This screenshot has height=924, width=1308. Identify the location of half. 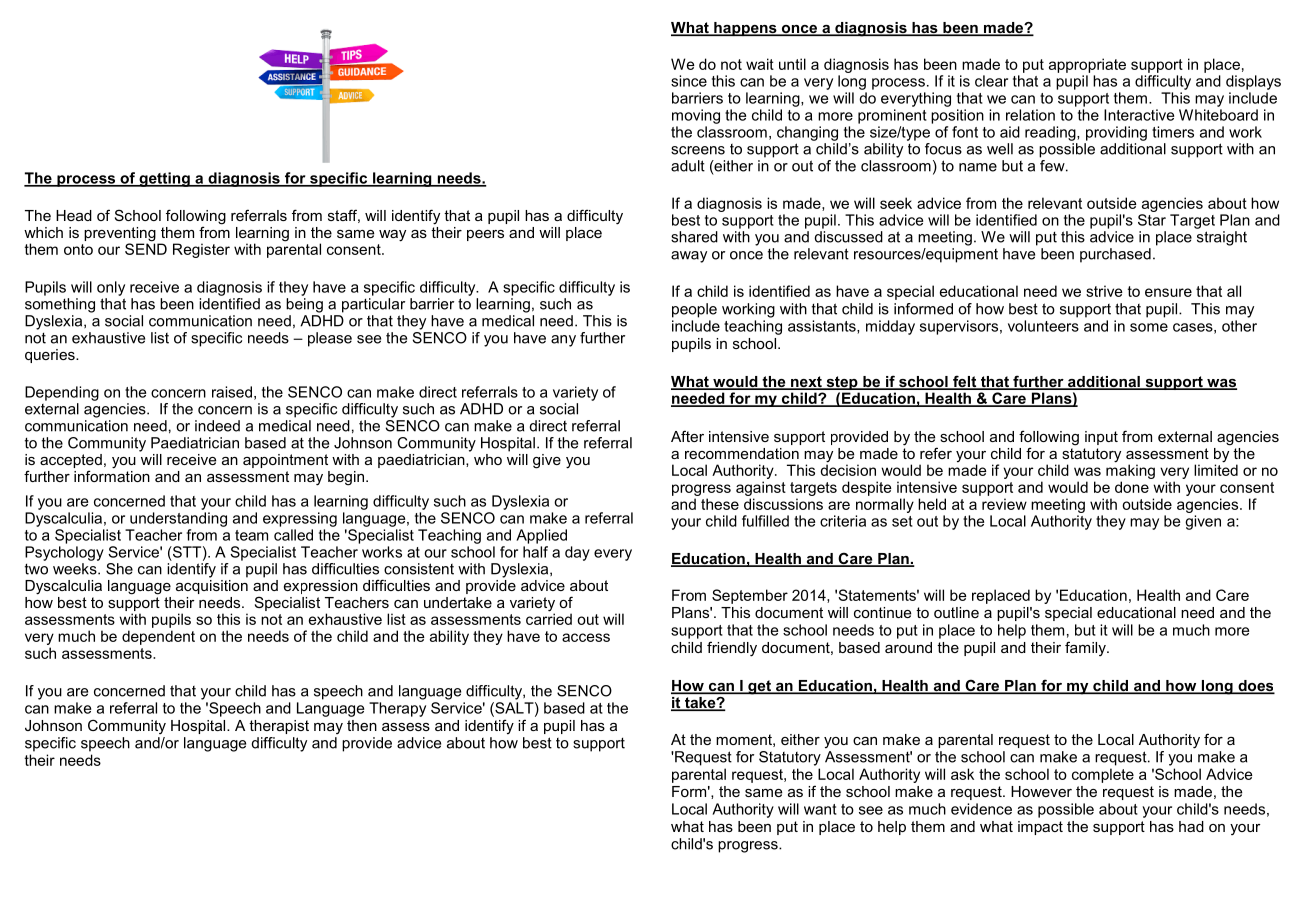
(535, 550).
